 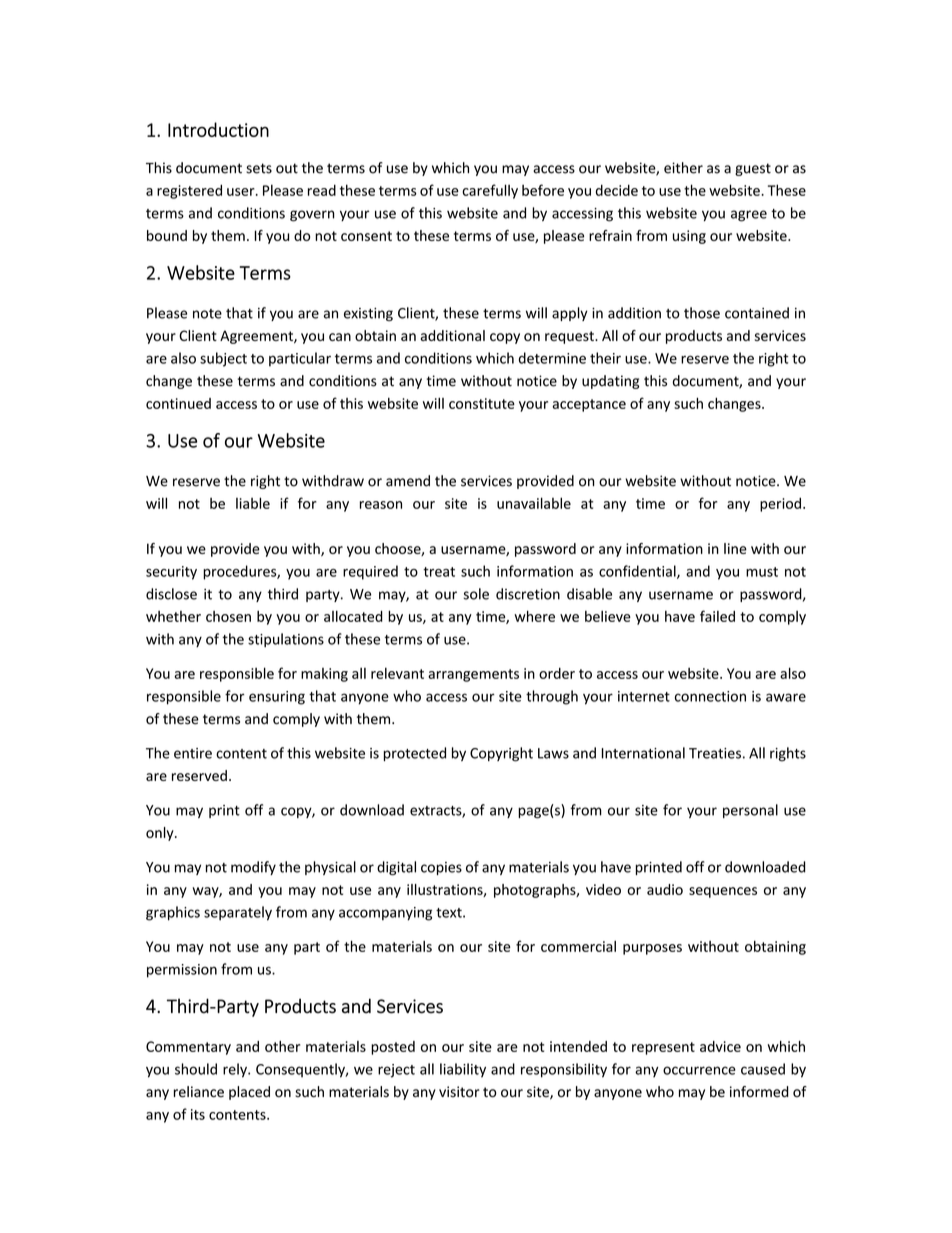 What do you see at coordinates (780, 504) in the screenshot?
I see `period` at bounding box center [780, 504].
